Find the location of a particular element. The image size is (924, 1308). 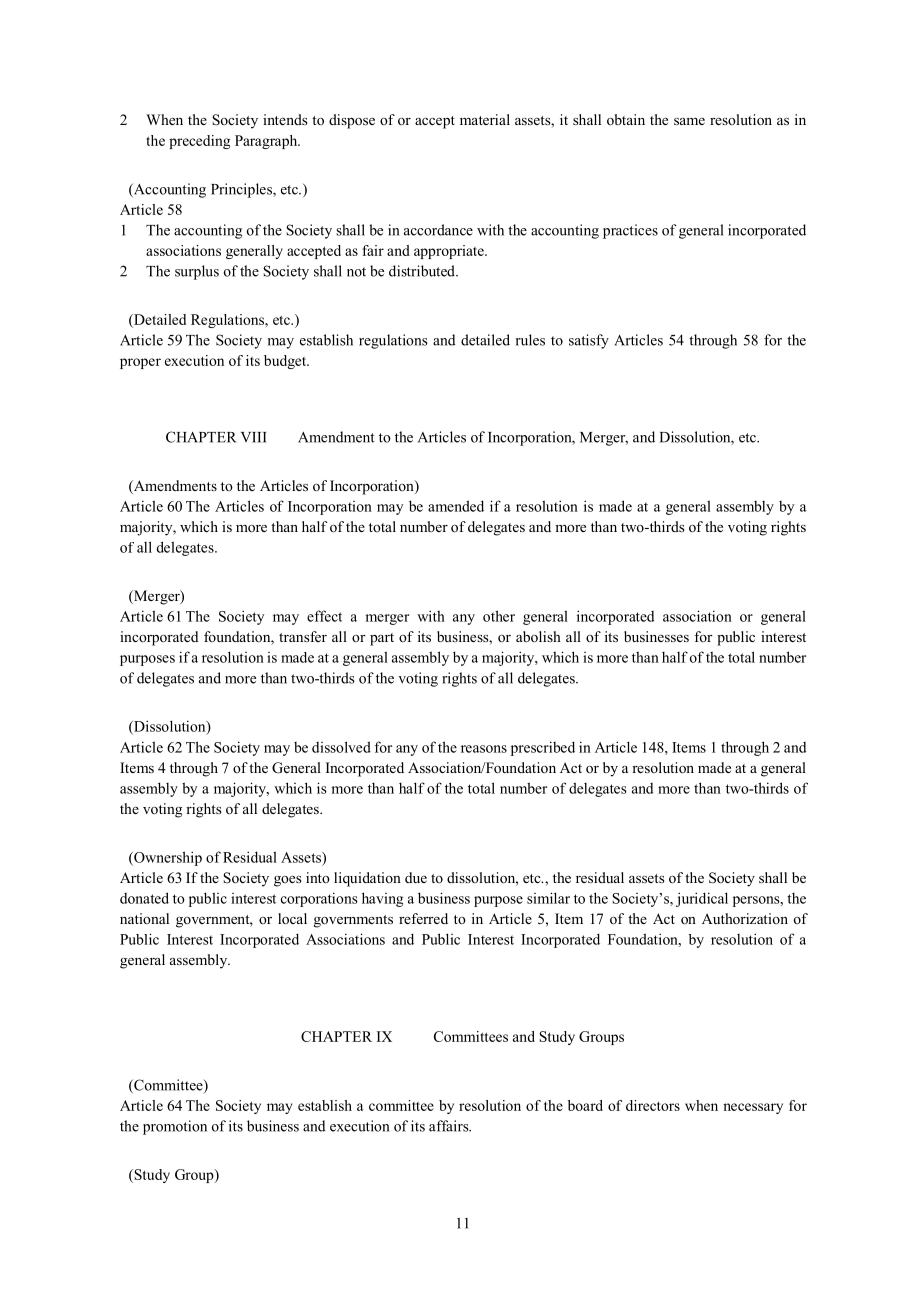

promotion is located at coordinates (175, 1127).
